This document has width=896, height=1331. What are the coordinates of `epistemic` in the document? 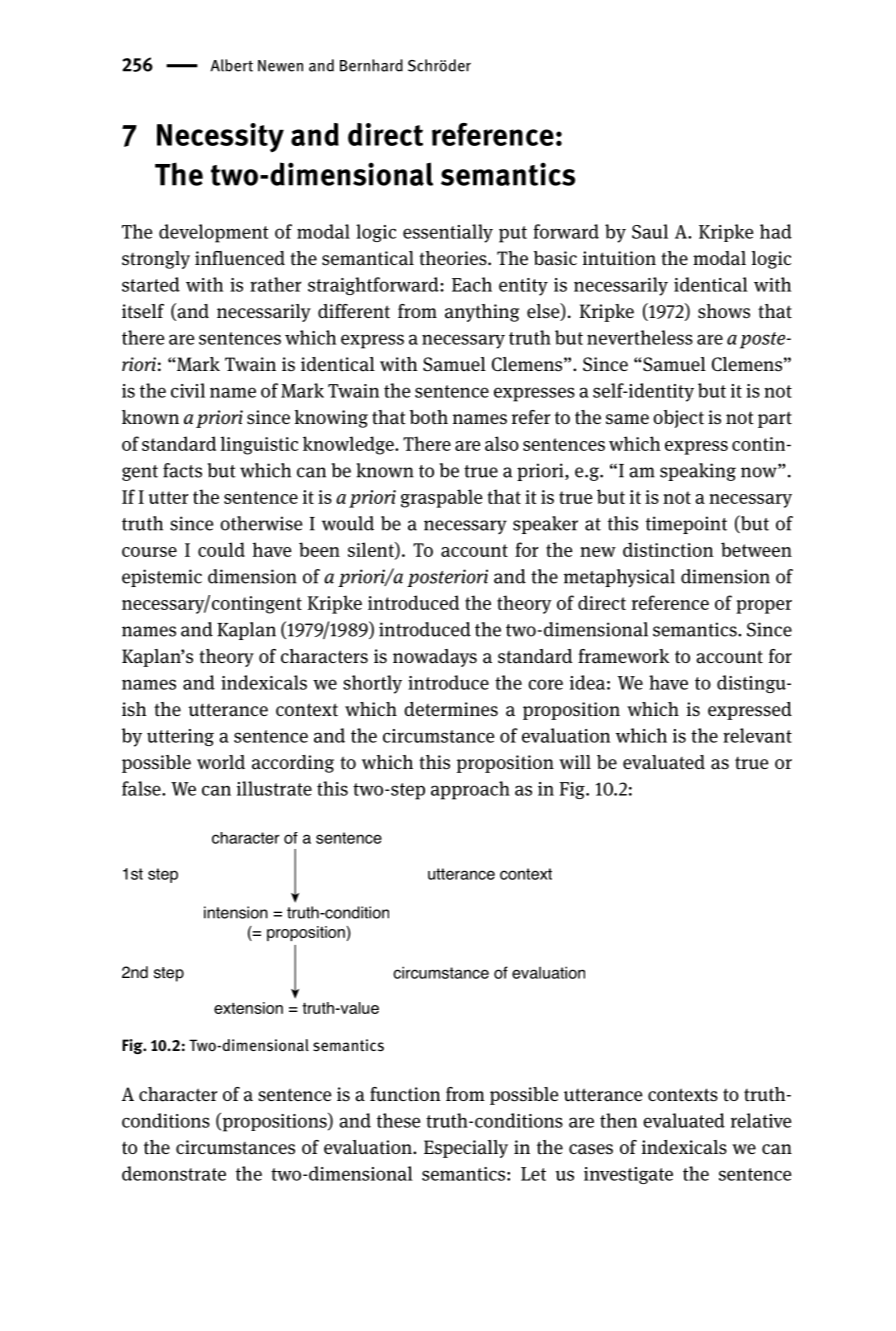 It's located at (162, 578).
